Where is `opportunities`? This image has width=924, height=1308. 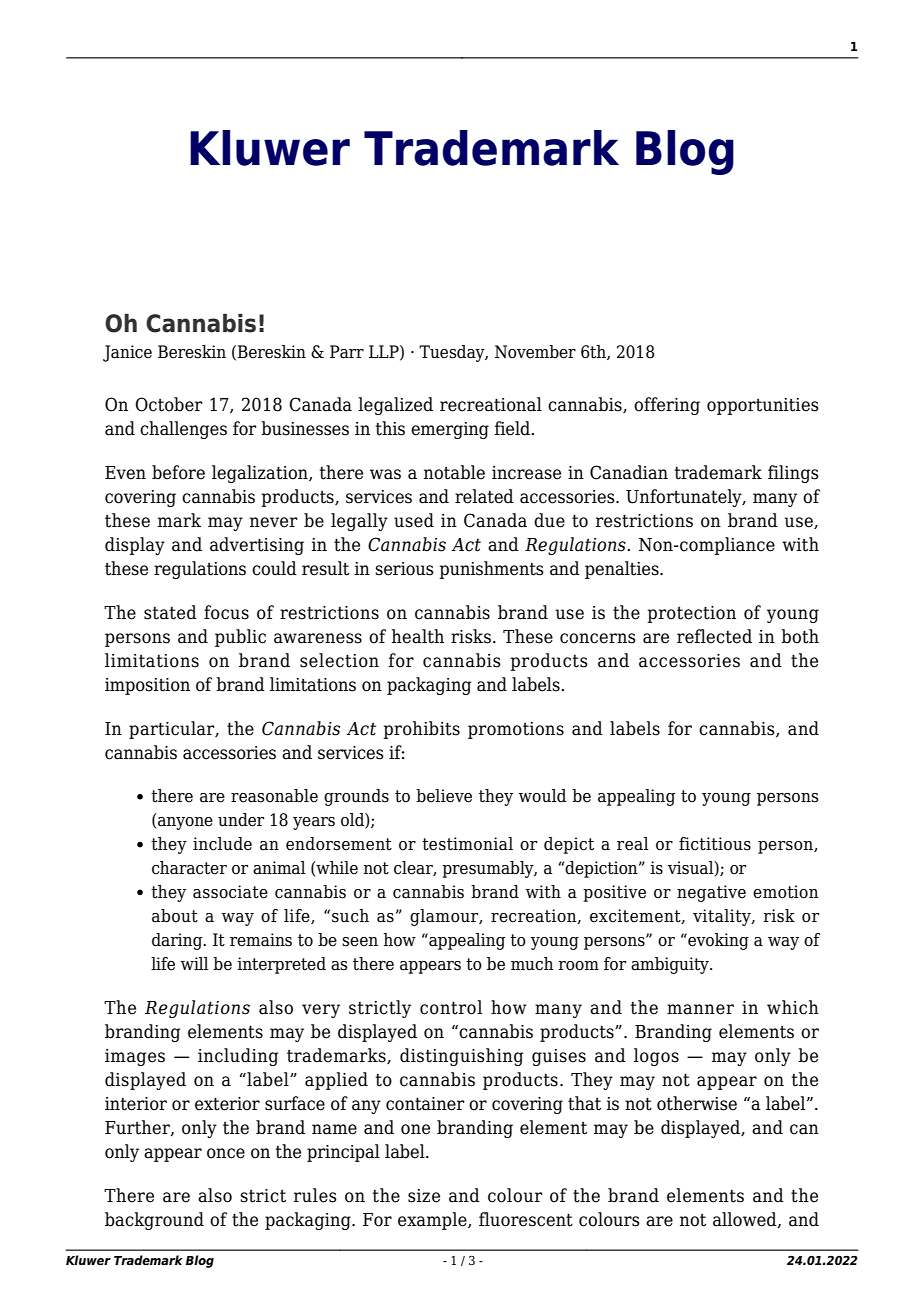 opportunities is located at coordinates (763, 406).
